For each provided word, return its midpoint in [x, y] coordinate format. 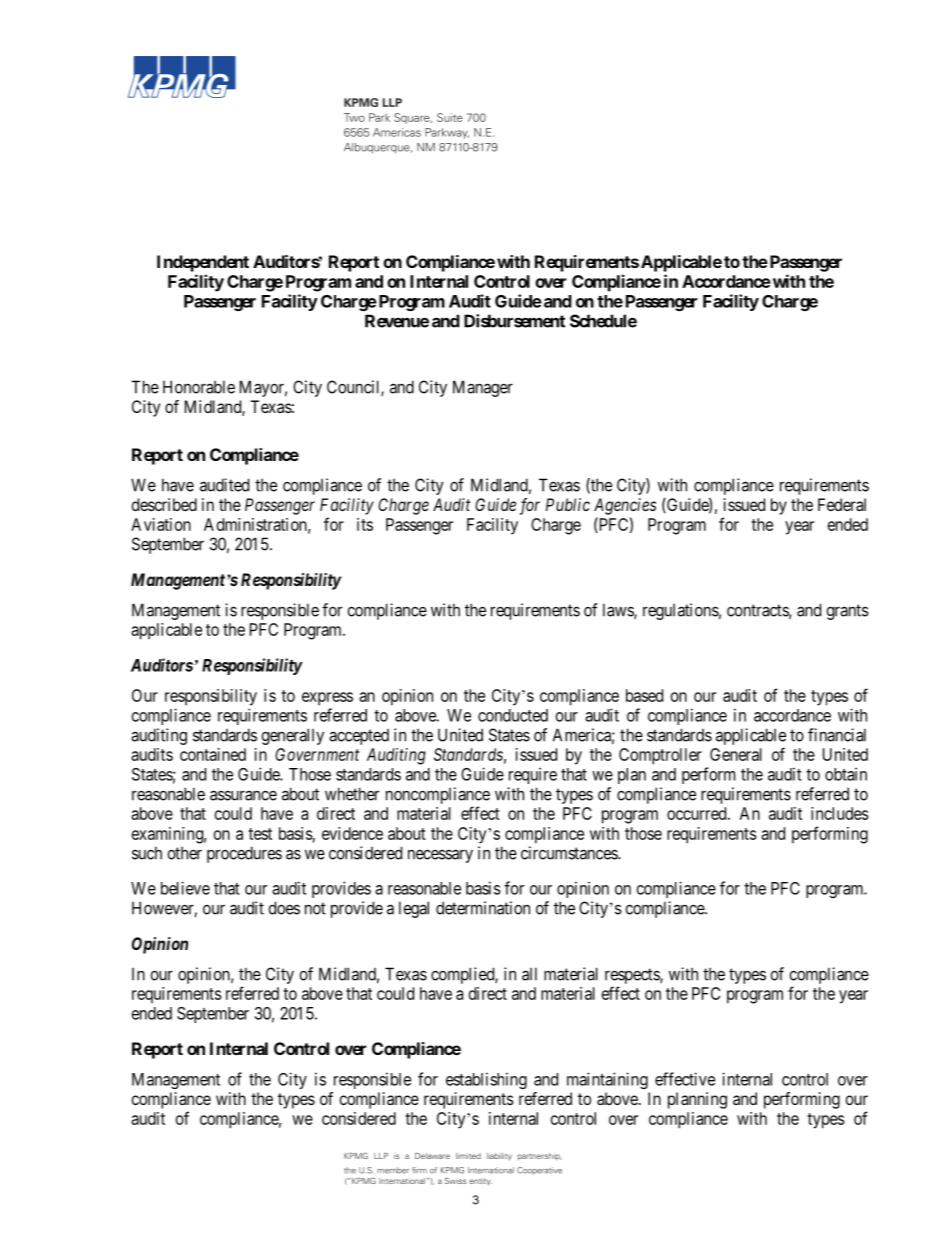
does [284, 908]
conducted [513, 715]
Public [568, 504]
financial [837, 735]
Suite [450, 117]
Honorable [199, 387]
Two [354, 117]
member [393, 1170]
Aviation [161, 524]
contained [213, 754]
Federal [842, 504]
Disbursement [514, 321]
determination [483, 908]
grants [848, 612]
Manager [483, 388]
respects [633, 976]
